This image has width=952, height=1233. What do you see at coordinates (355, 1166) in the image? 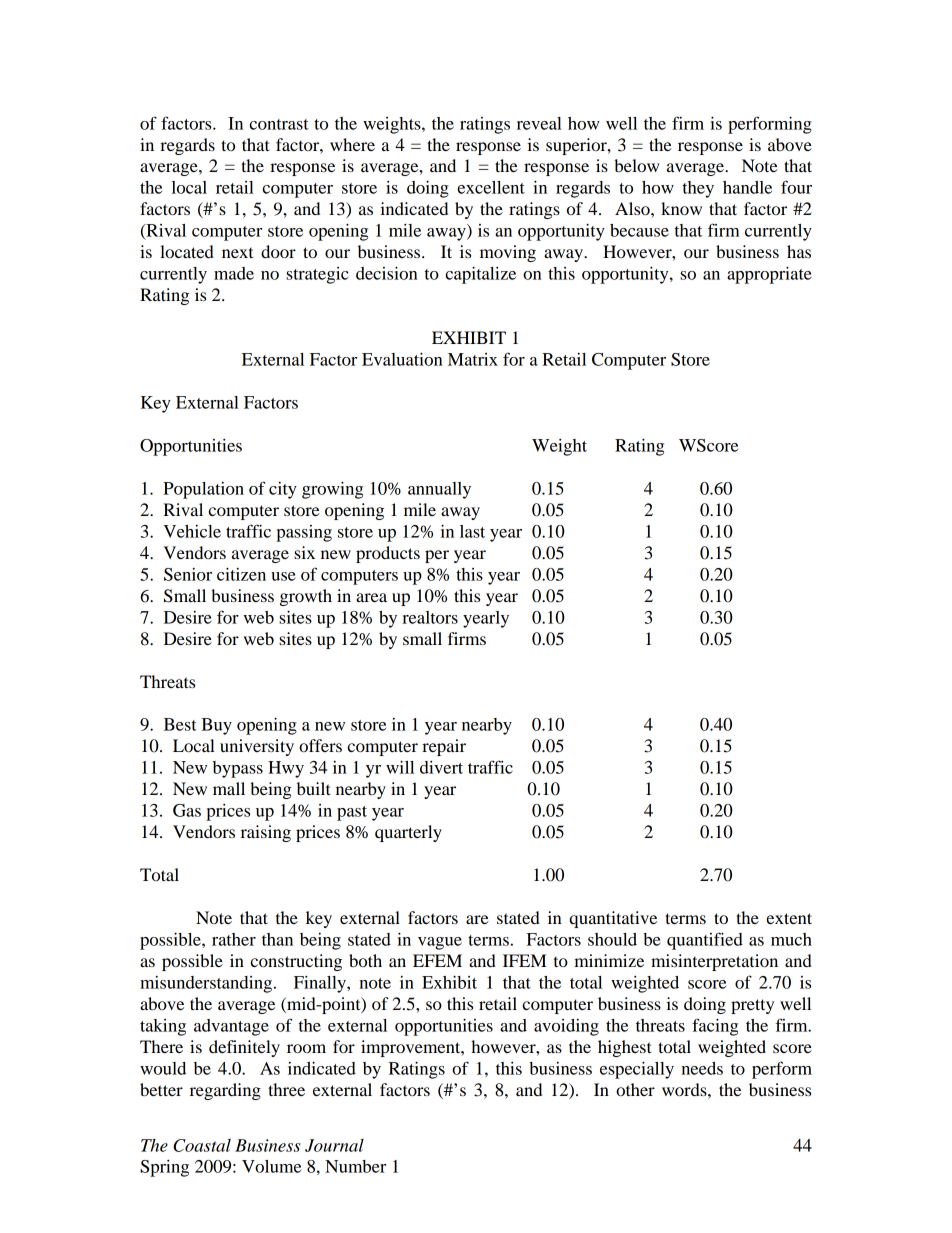
I see `Number` at bounding box center [355, 1166].
